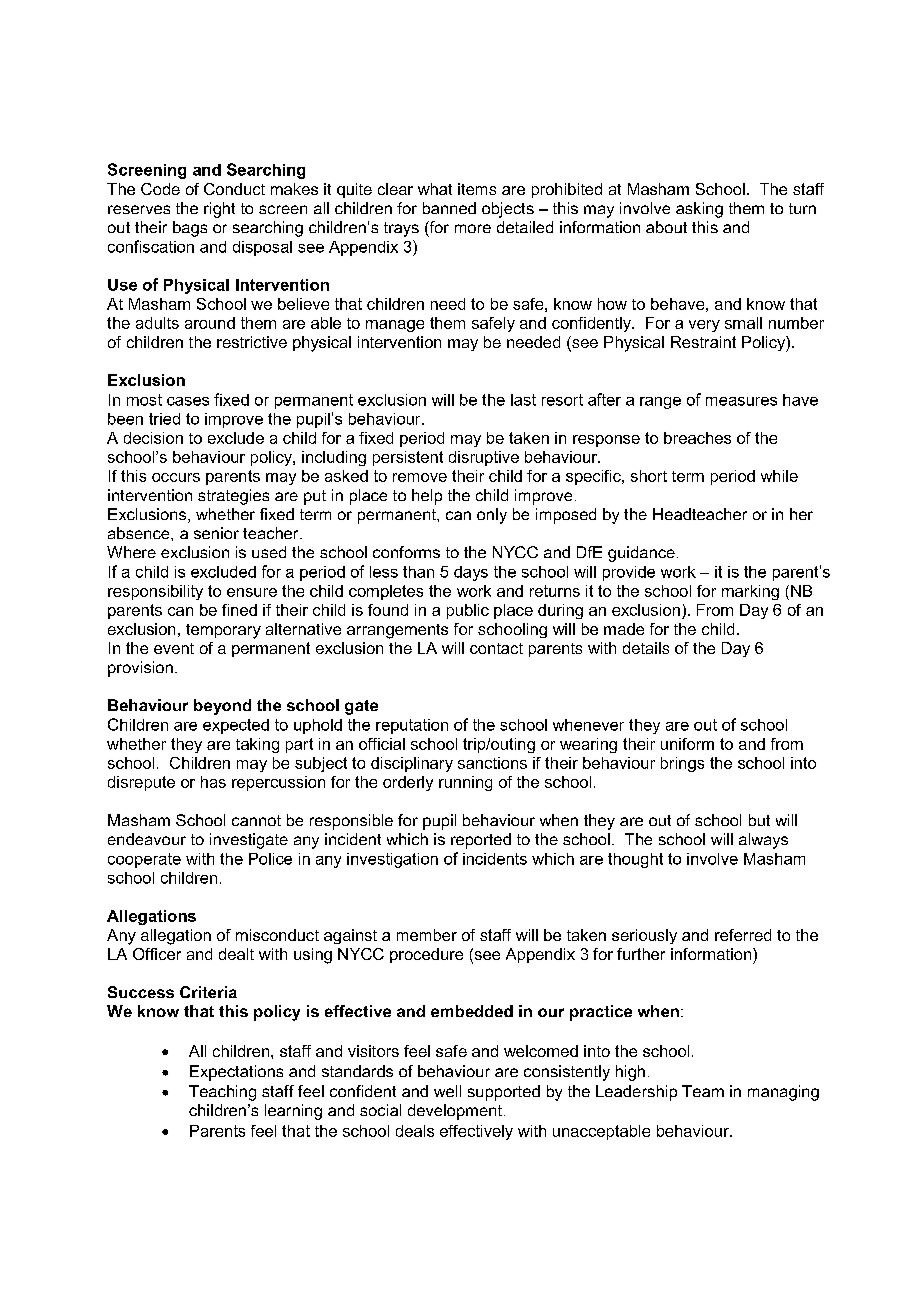 This screenshot has height=1308, width=924. I want to click on contact, so click(496, 648).
